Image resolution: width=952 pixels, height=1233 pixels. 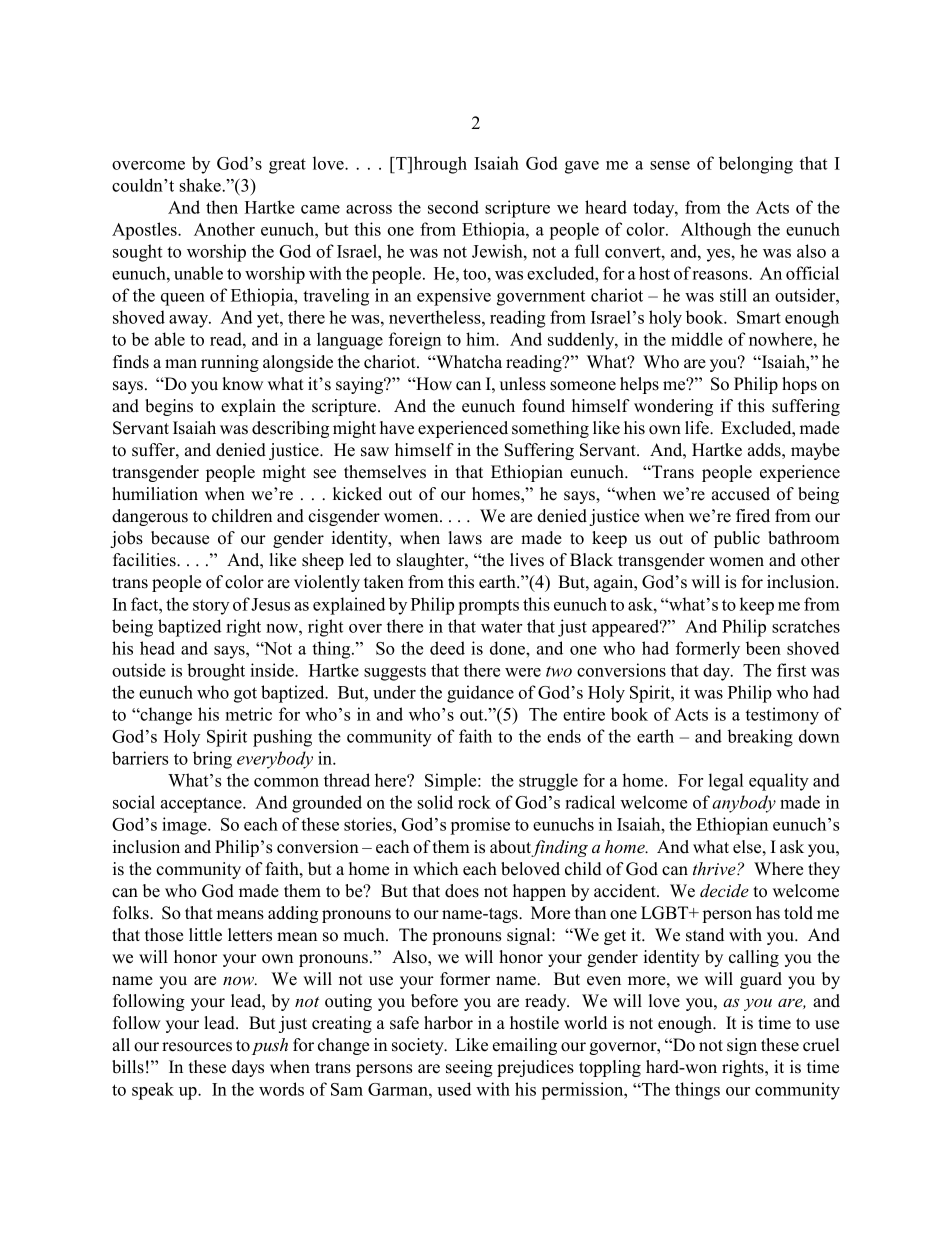 I want to click on then, so click(x=222, y=207).
